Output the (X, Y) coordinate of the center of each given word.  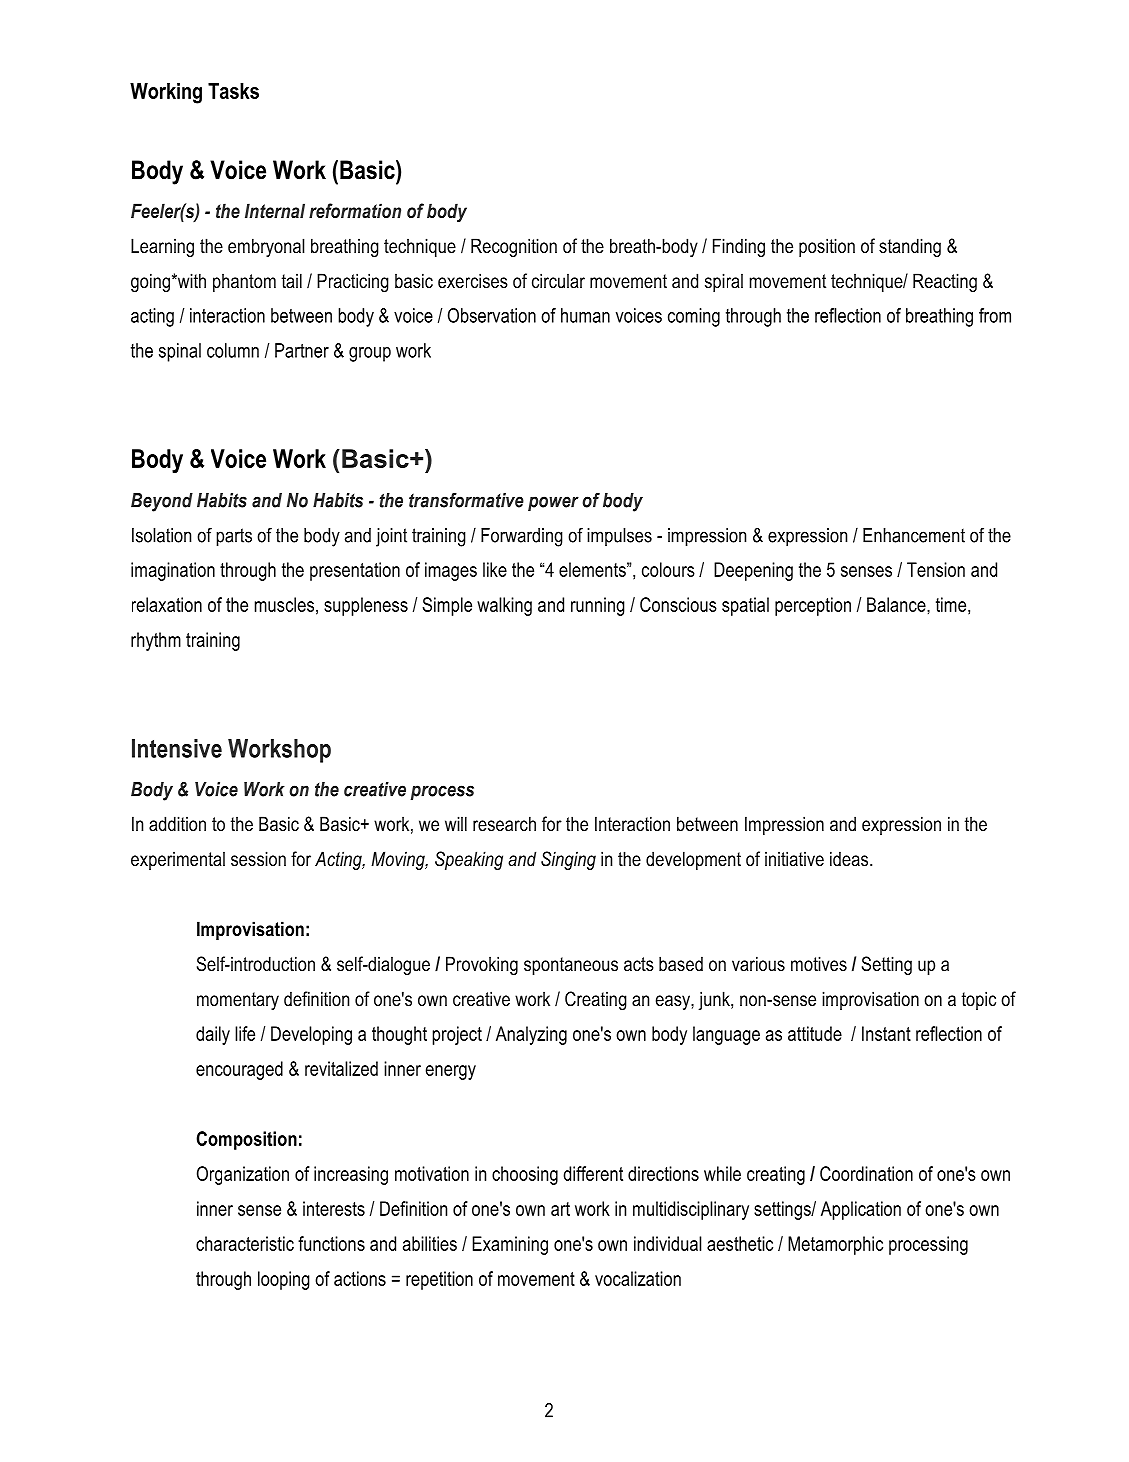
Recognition (514, 247)
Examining (510, 1245)
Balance (897, 604)
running (598, 606)
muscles (284, 604)
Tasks (233, 91)
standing (910, 247)
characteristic (245, 1243)
